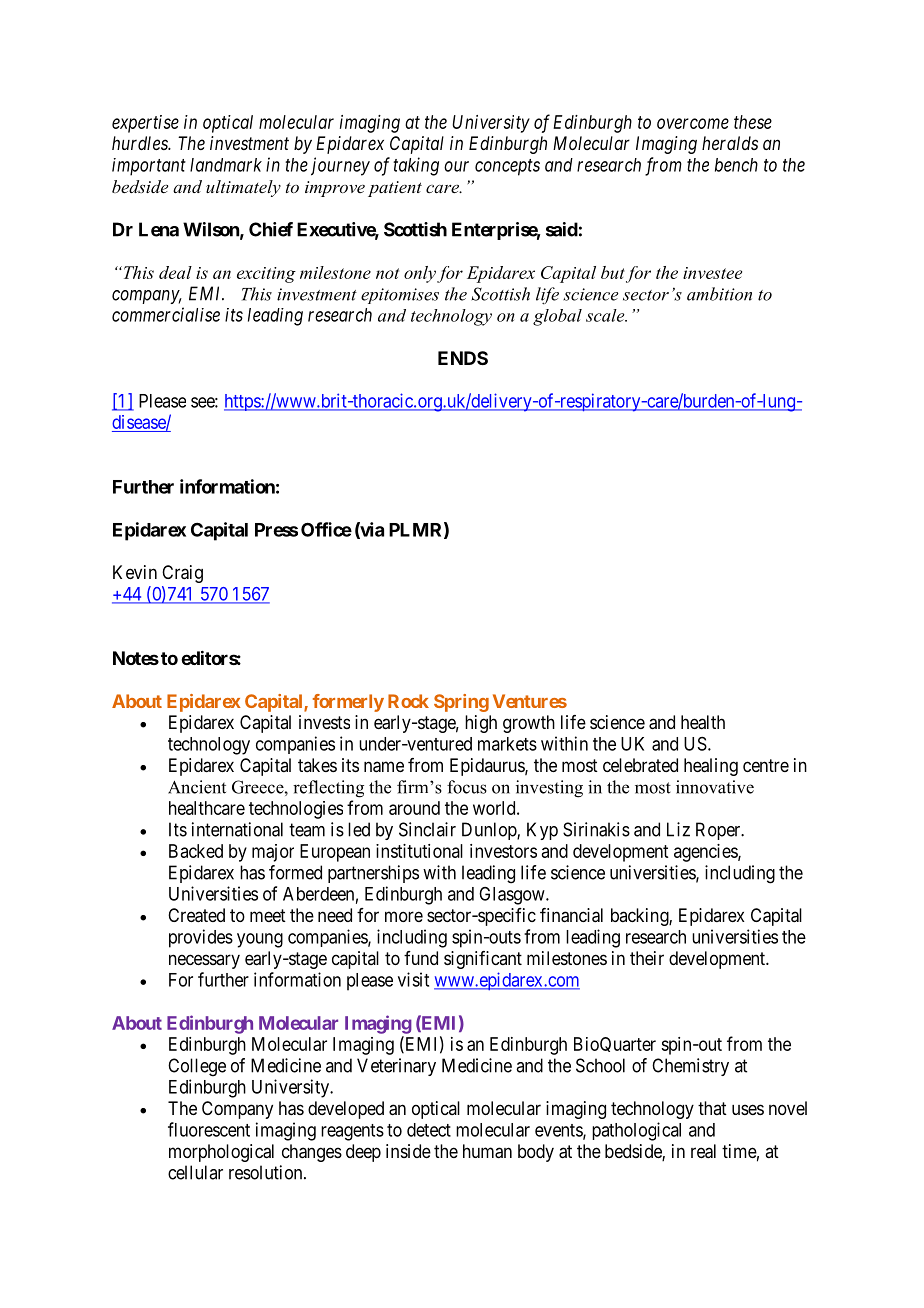 Image resolution: width=924 pixels, height=1308 pixels. What do you see at coordinates (719, 294) in the image?
I see `ambition` at bounding box center [719, 294].
